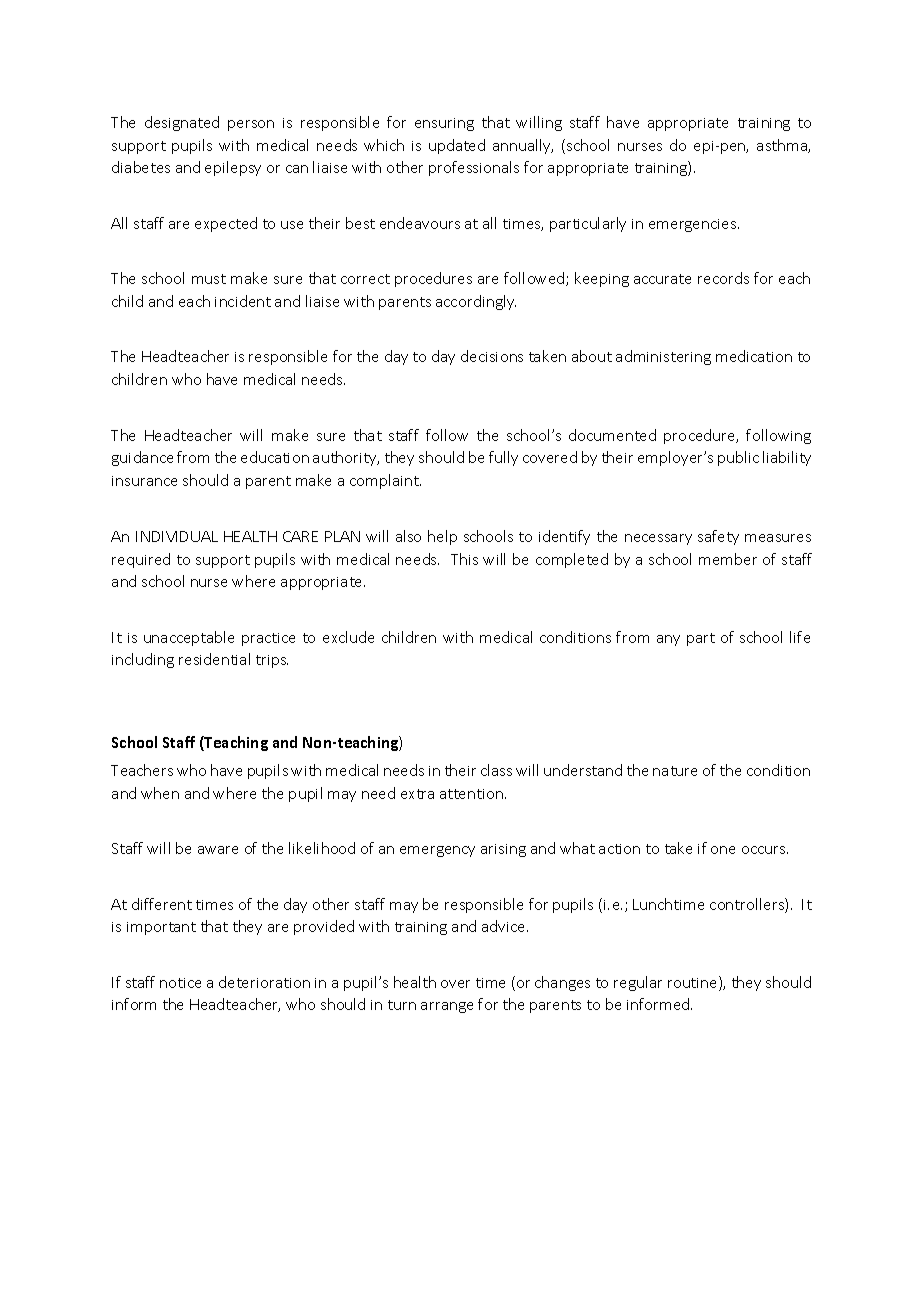  What do you see at coordinates (464, 559) in the image?
I see `This` at bounding box center [464, 559].
